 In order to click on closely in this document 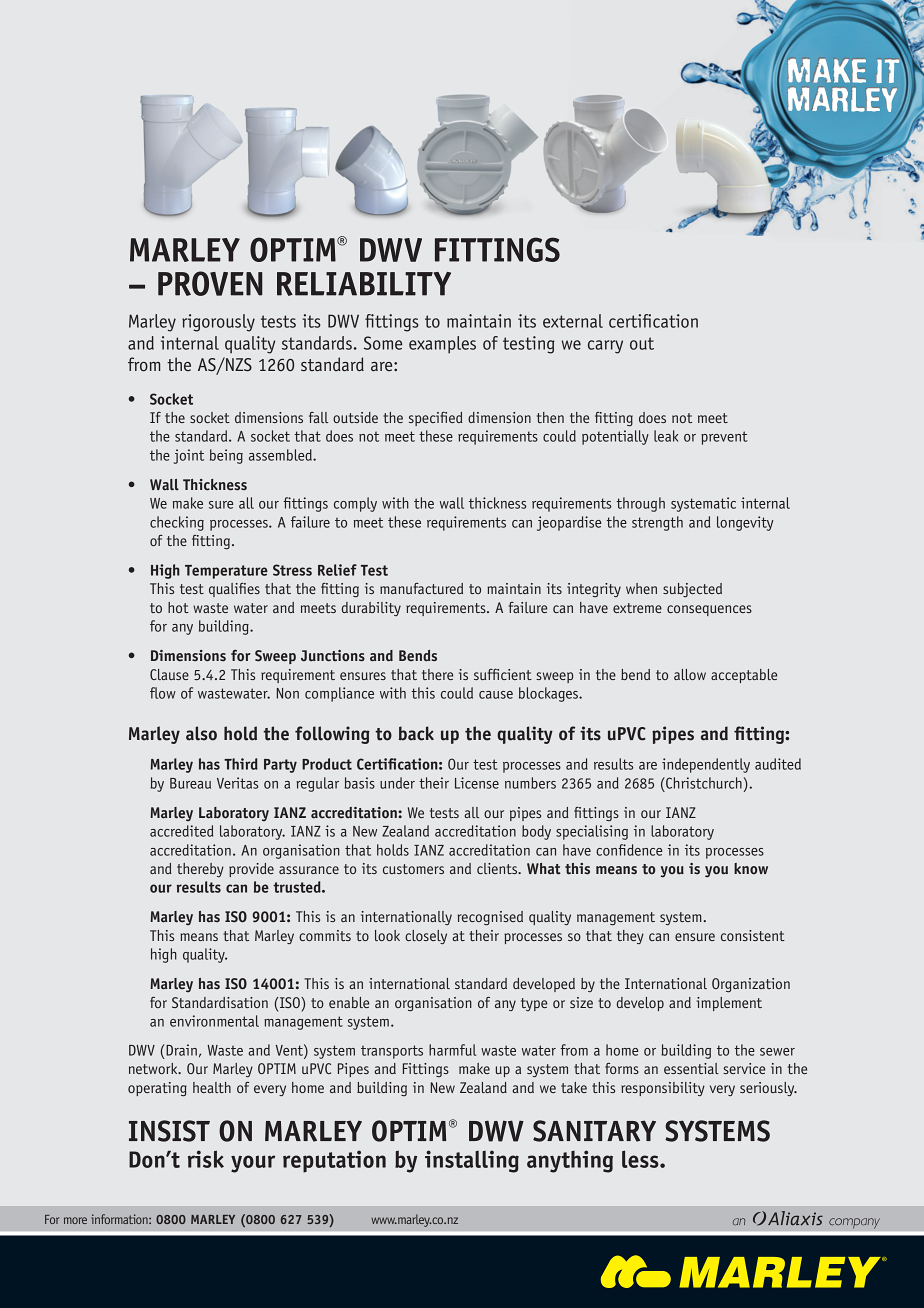, I will do `click(426, 937)`.
